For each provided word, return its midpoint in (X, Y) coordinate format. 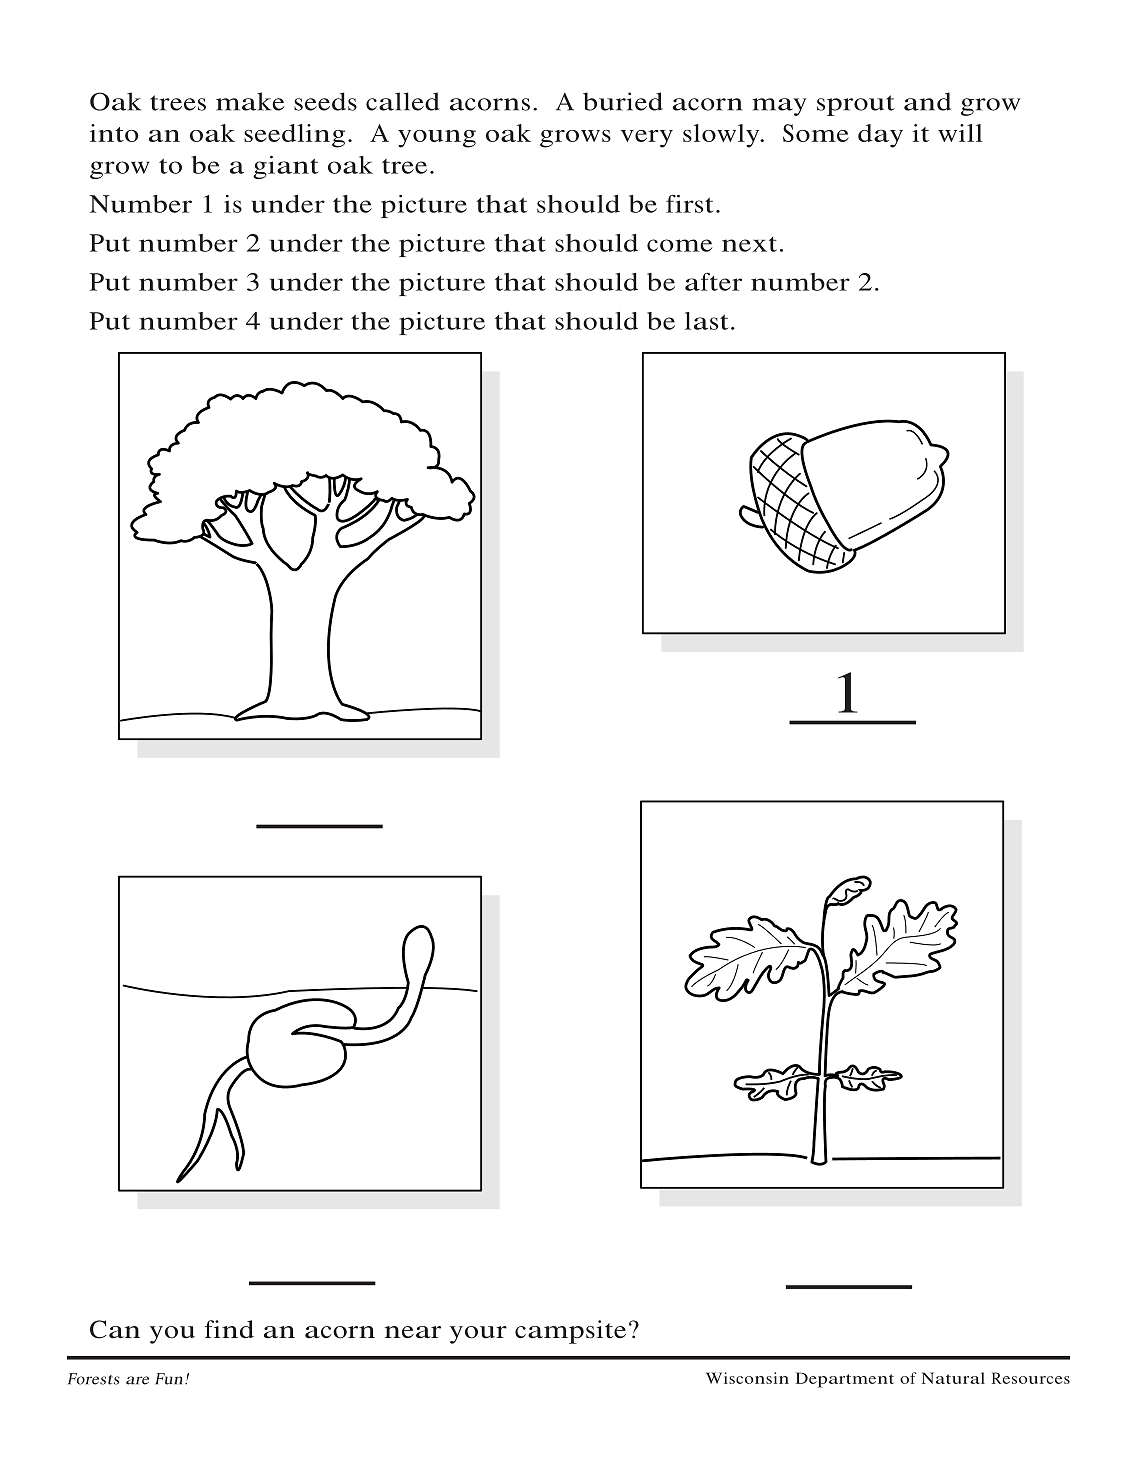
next (749, 244)
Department (845, 1380)
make (250, 101)
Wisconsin (747, 1378)
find (229, 1329)
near (413, 1332)
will (960, 133)
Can (115, 1329)
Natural (953, 1378)
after (713, 281)
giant (286, 167)
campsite (570, 1332)
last (707, 321)
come (679, 245)
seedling (294, 136)
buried (623, 101)
